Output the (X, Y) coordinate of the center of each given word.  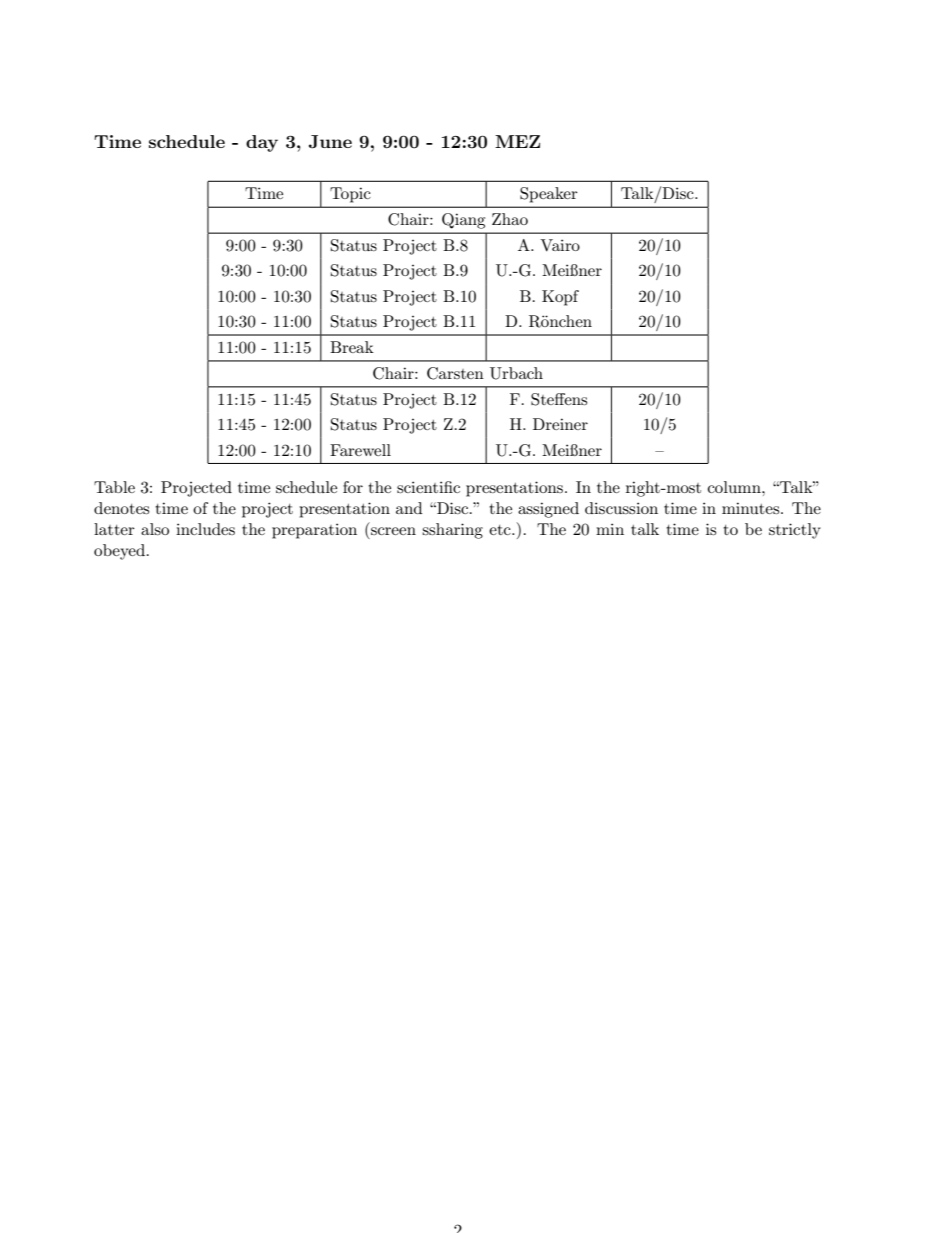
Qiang (463, 221)
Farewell (360, 450)
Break (352, 347)
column (735, 487)
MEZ (517, 141)
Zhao (510, 219)
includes (205, 529)
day (262, 143)
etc (501, 530)
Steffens (559, 399)
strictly (795, 531)
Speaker (549, 195)
